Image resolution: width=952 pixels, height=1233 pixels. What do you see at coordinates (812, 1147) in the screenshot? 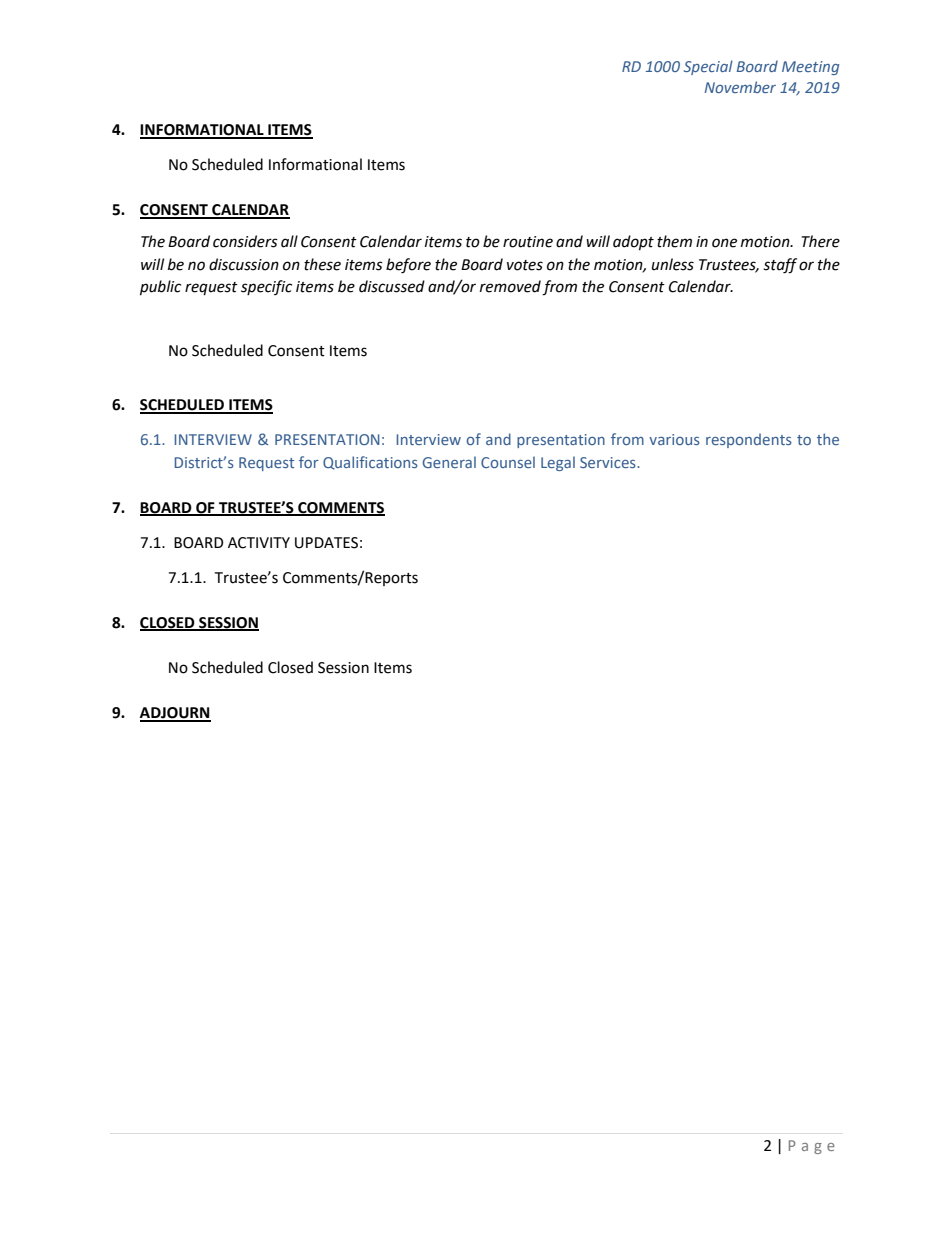
I see `Page` at bounding box center [812, 1147].
